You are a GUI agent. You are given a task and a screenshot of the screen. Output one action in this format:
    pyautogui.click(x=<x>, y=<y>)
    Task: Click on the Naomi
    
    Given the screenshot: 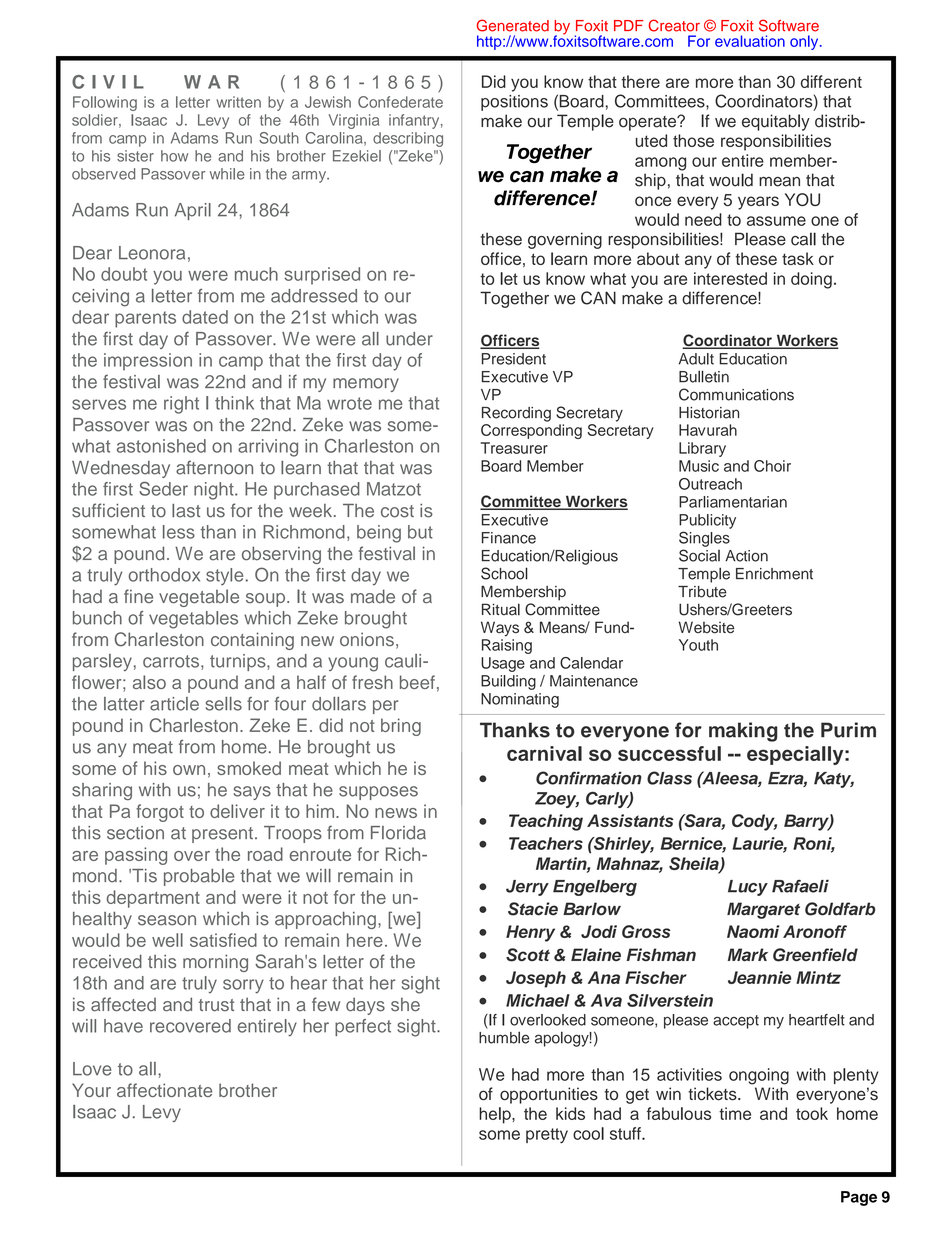 What is the action you would take?
    pyautogui.click(x=753, y=931)
